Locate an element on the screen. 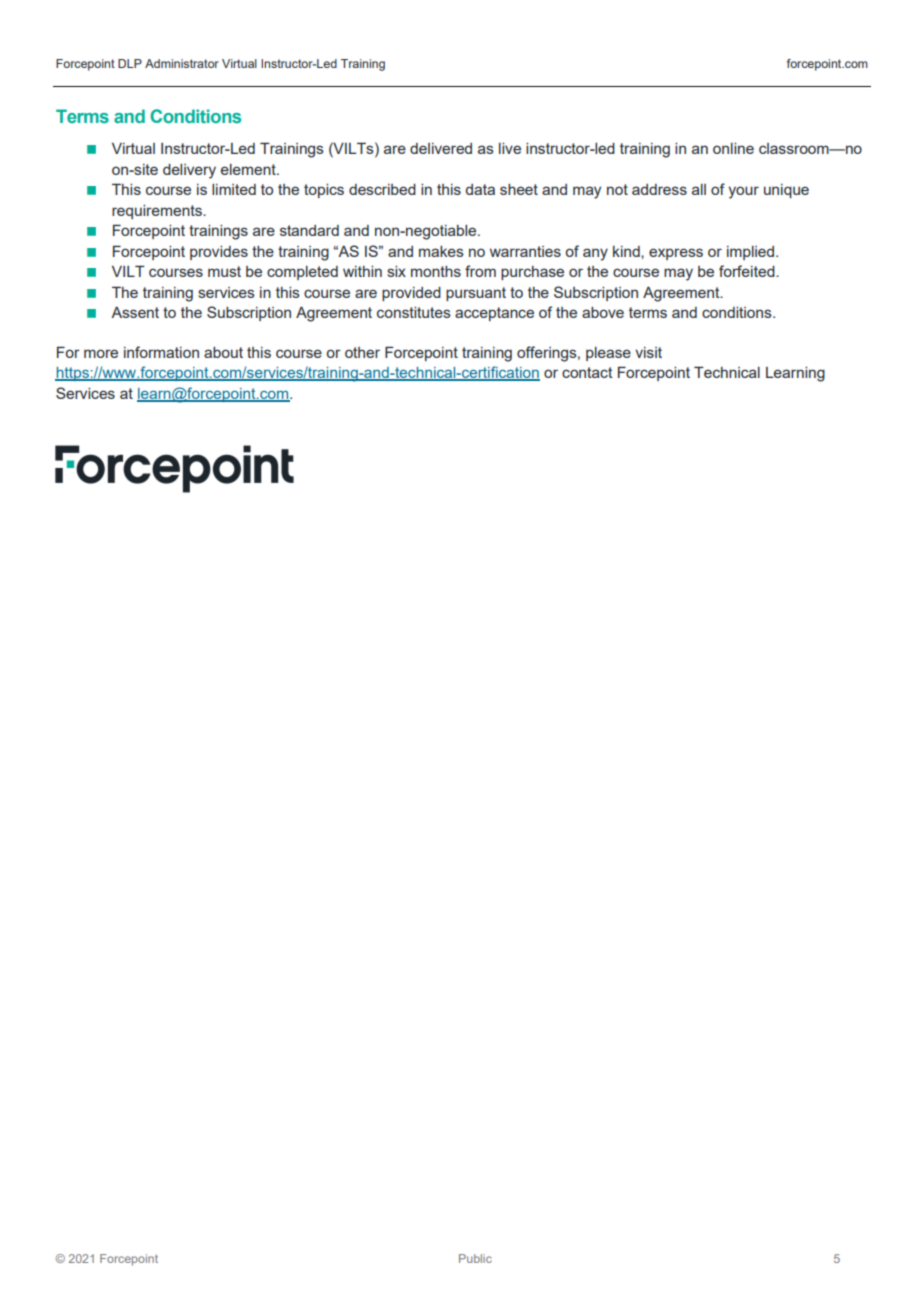  above is located at coordinates (603, 312).
